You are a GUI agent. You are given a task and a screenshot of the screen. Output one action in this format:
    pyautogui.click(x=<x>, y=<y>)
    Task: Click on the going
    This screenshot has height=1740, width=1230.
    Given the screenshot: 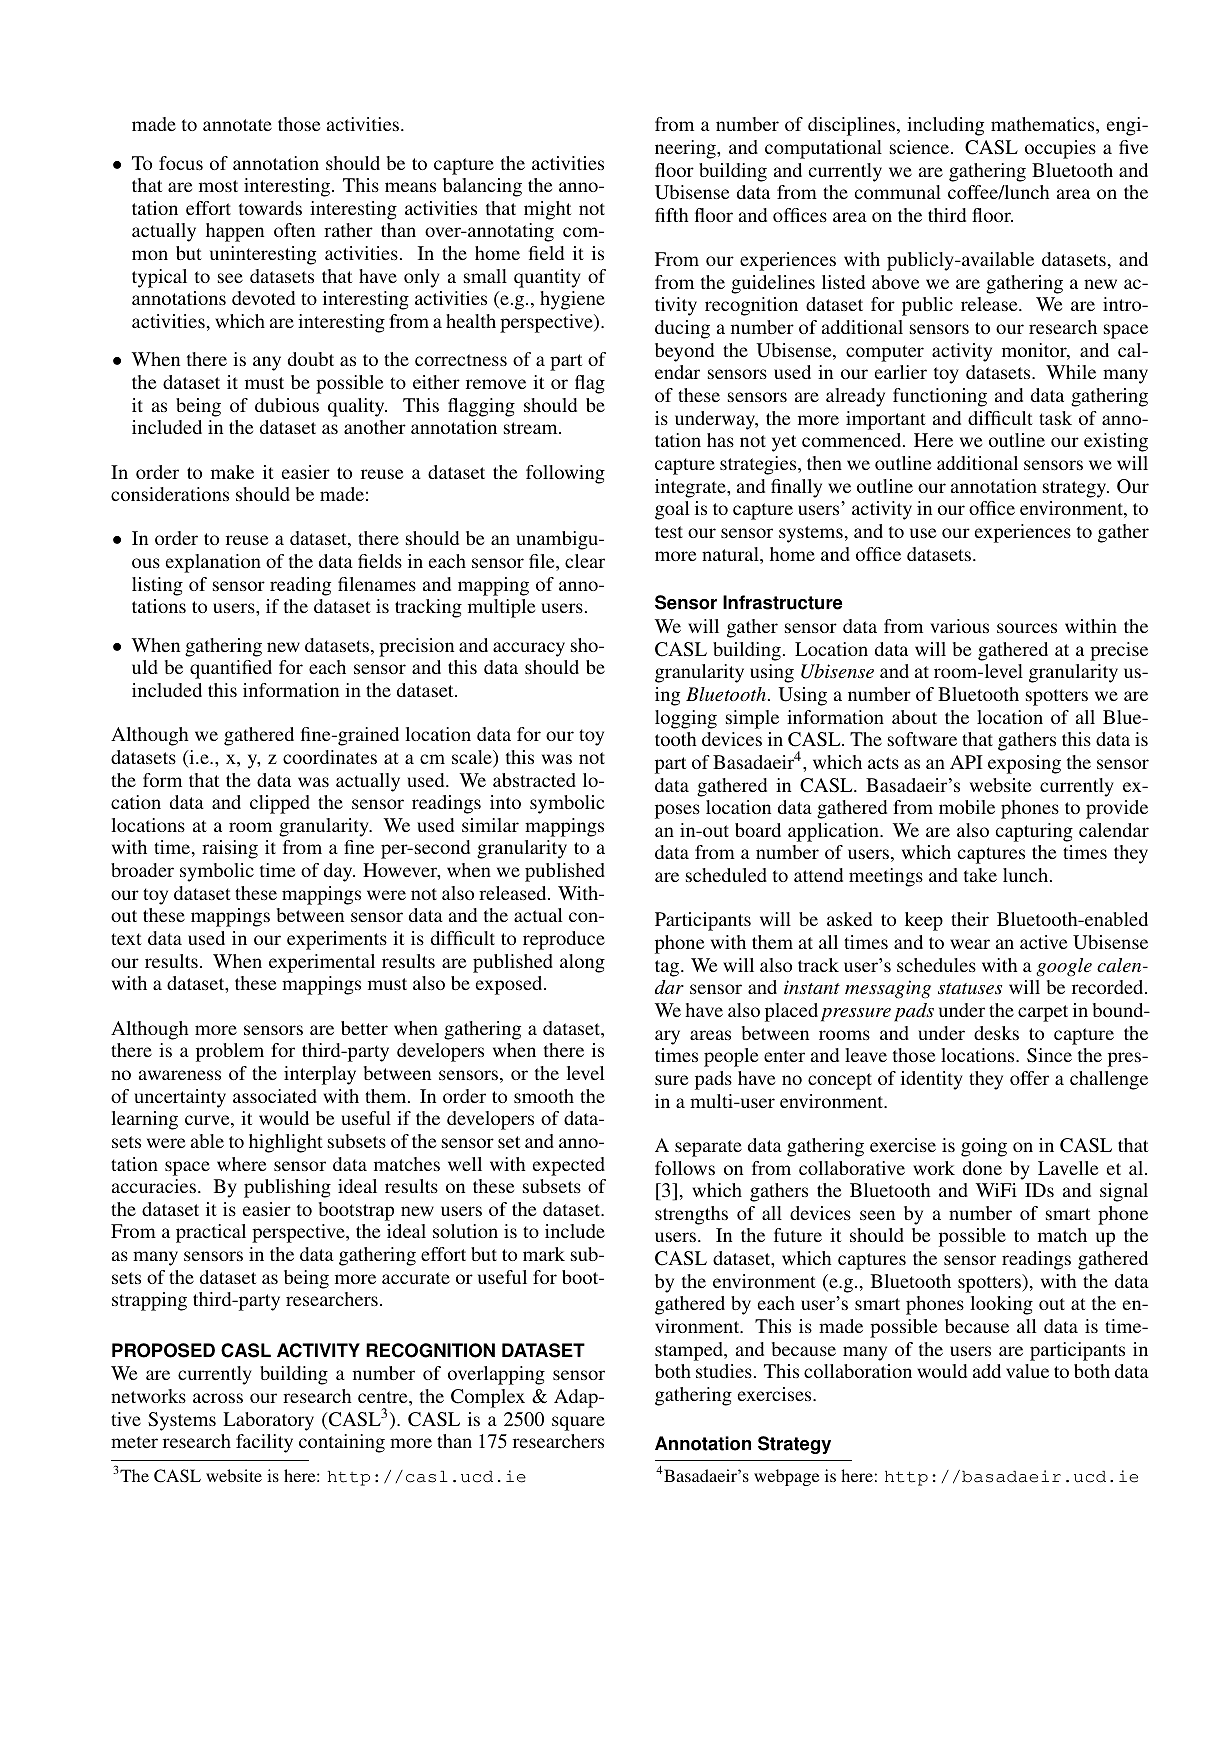 What is the action you would take?
    pyautogui.click(x=984, y=1147)
